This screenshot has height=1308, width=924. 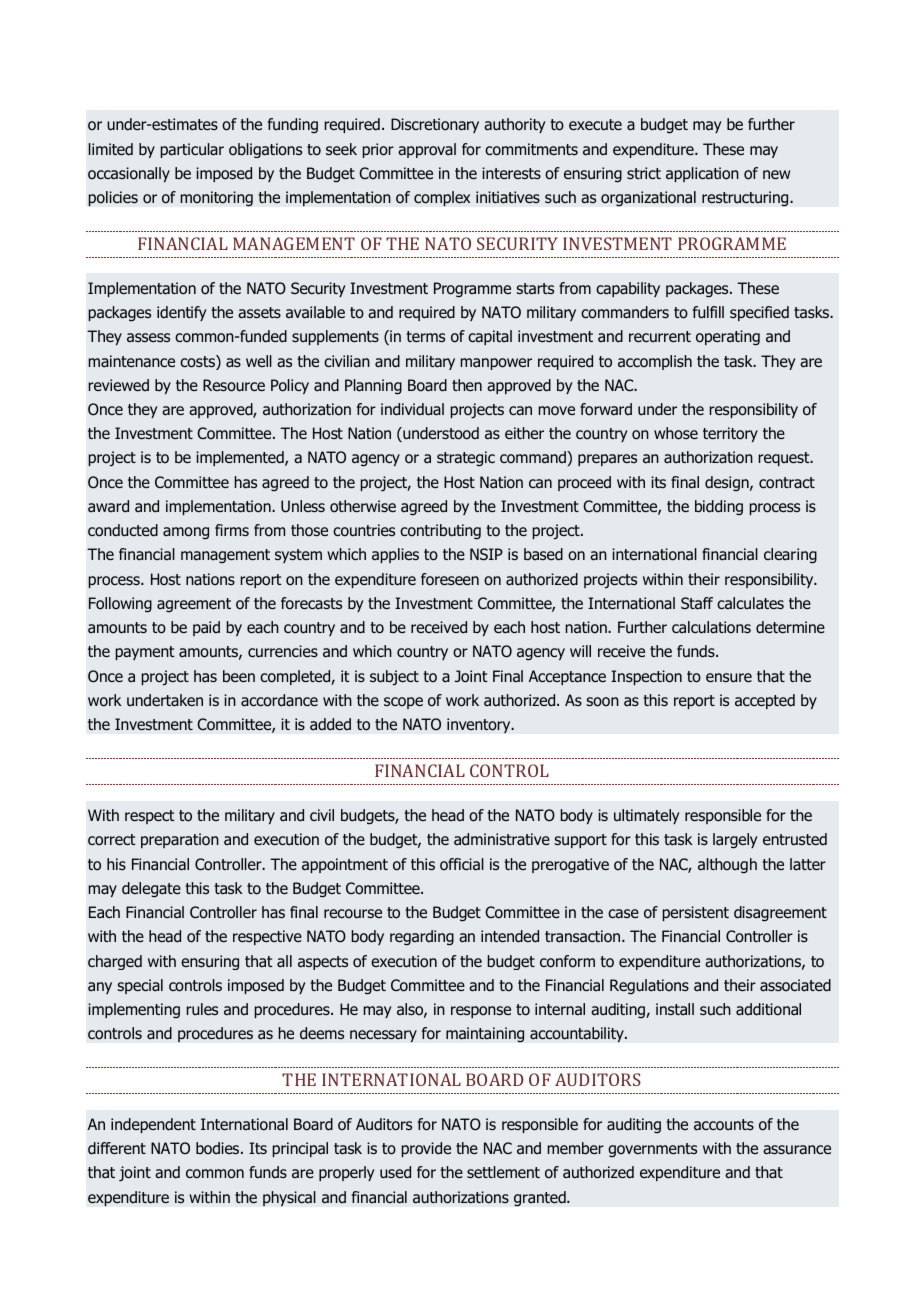 What do you see at coordinates (219, 1148) in the screenshot?
I see `bodies` at bounding box center [219, 1148].
